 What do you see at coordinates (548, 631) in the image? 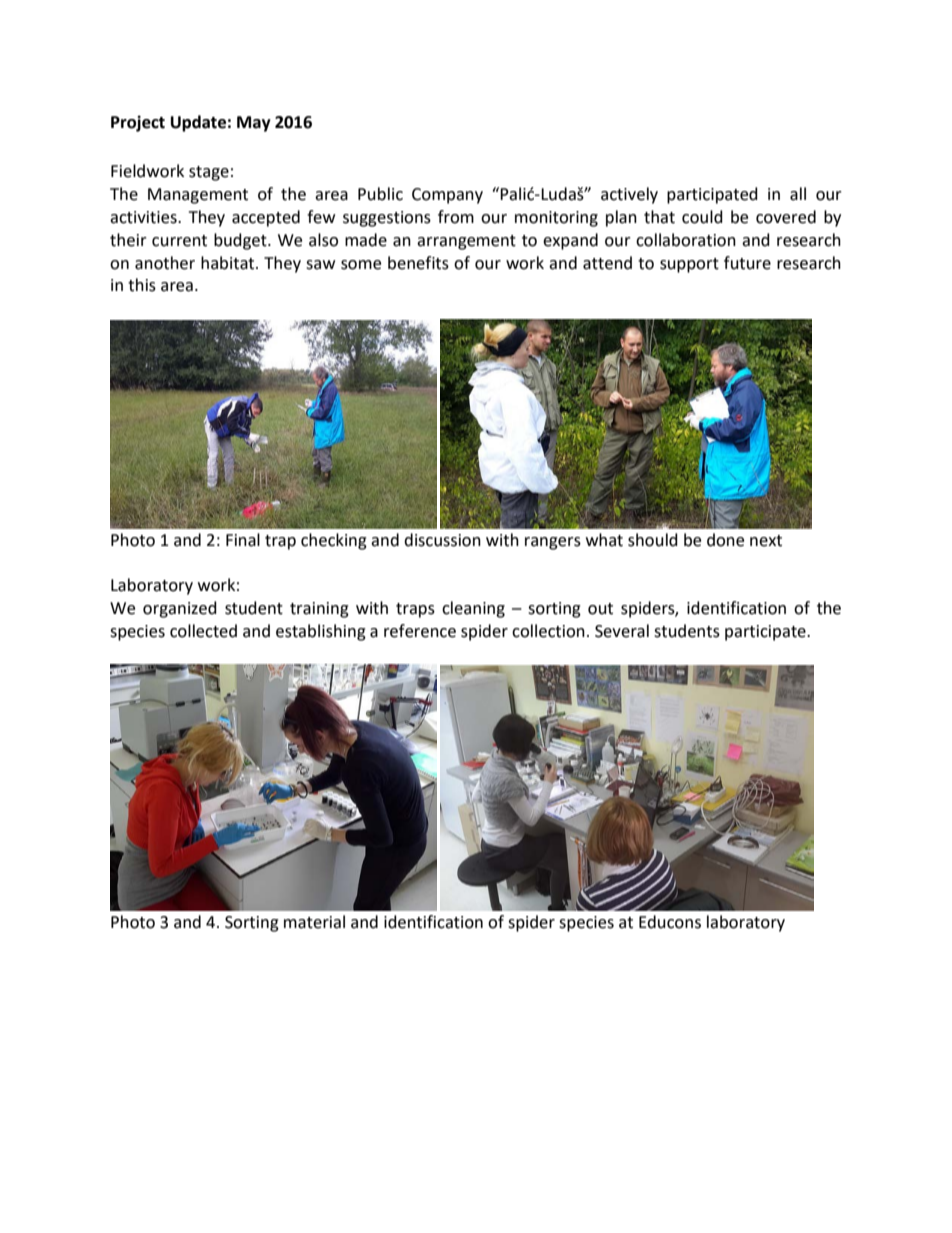
I see `collection` at bounding box center [548, 631].
